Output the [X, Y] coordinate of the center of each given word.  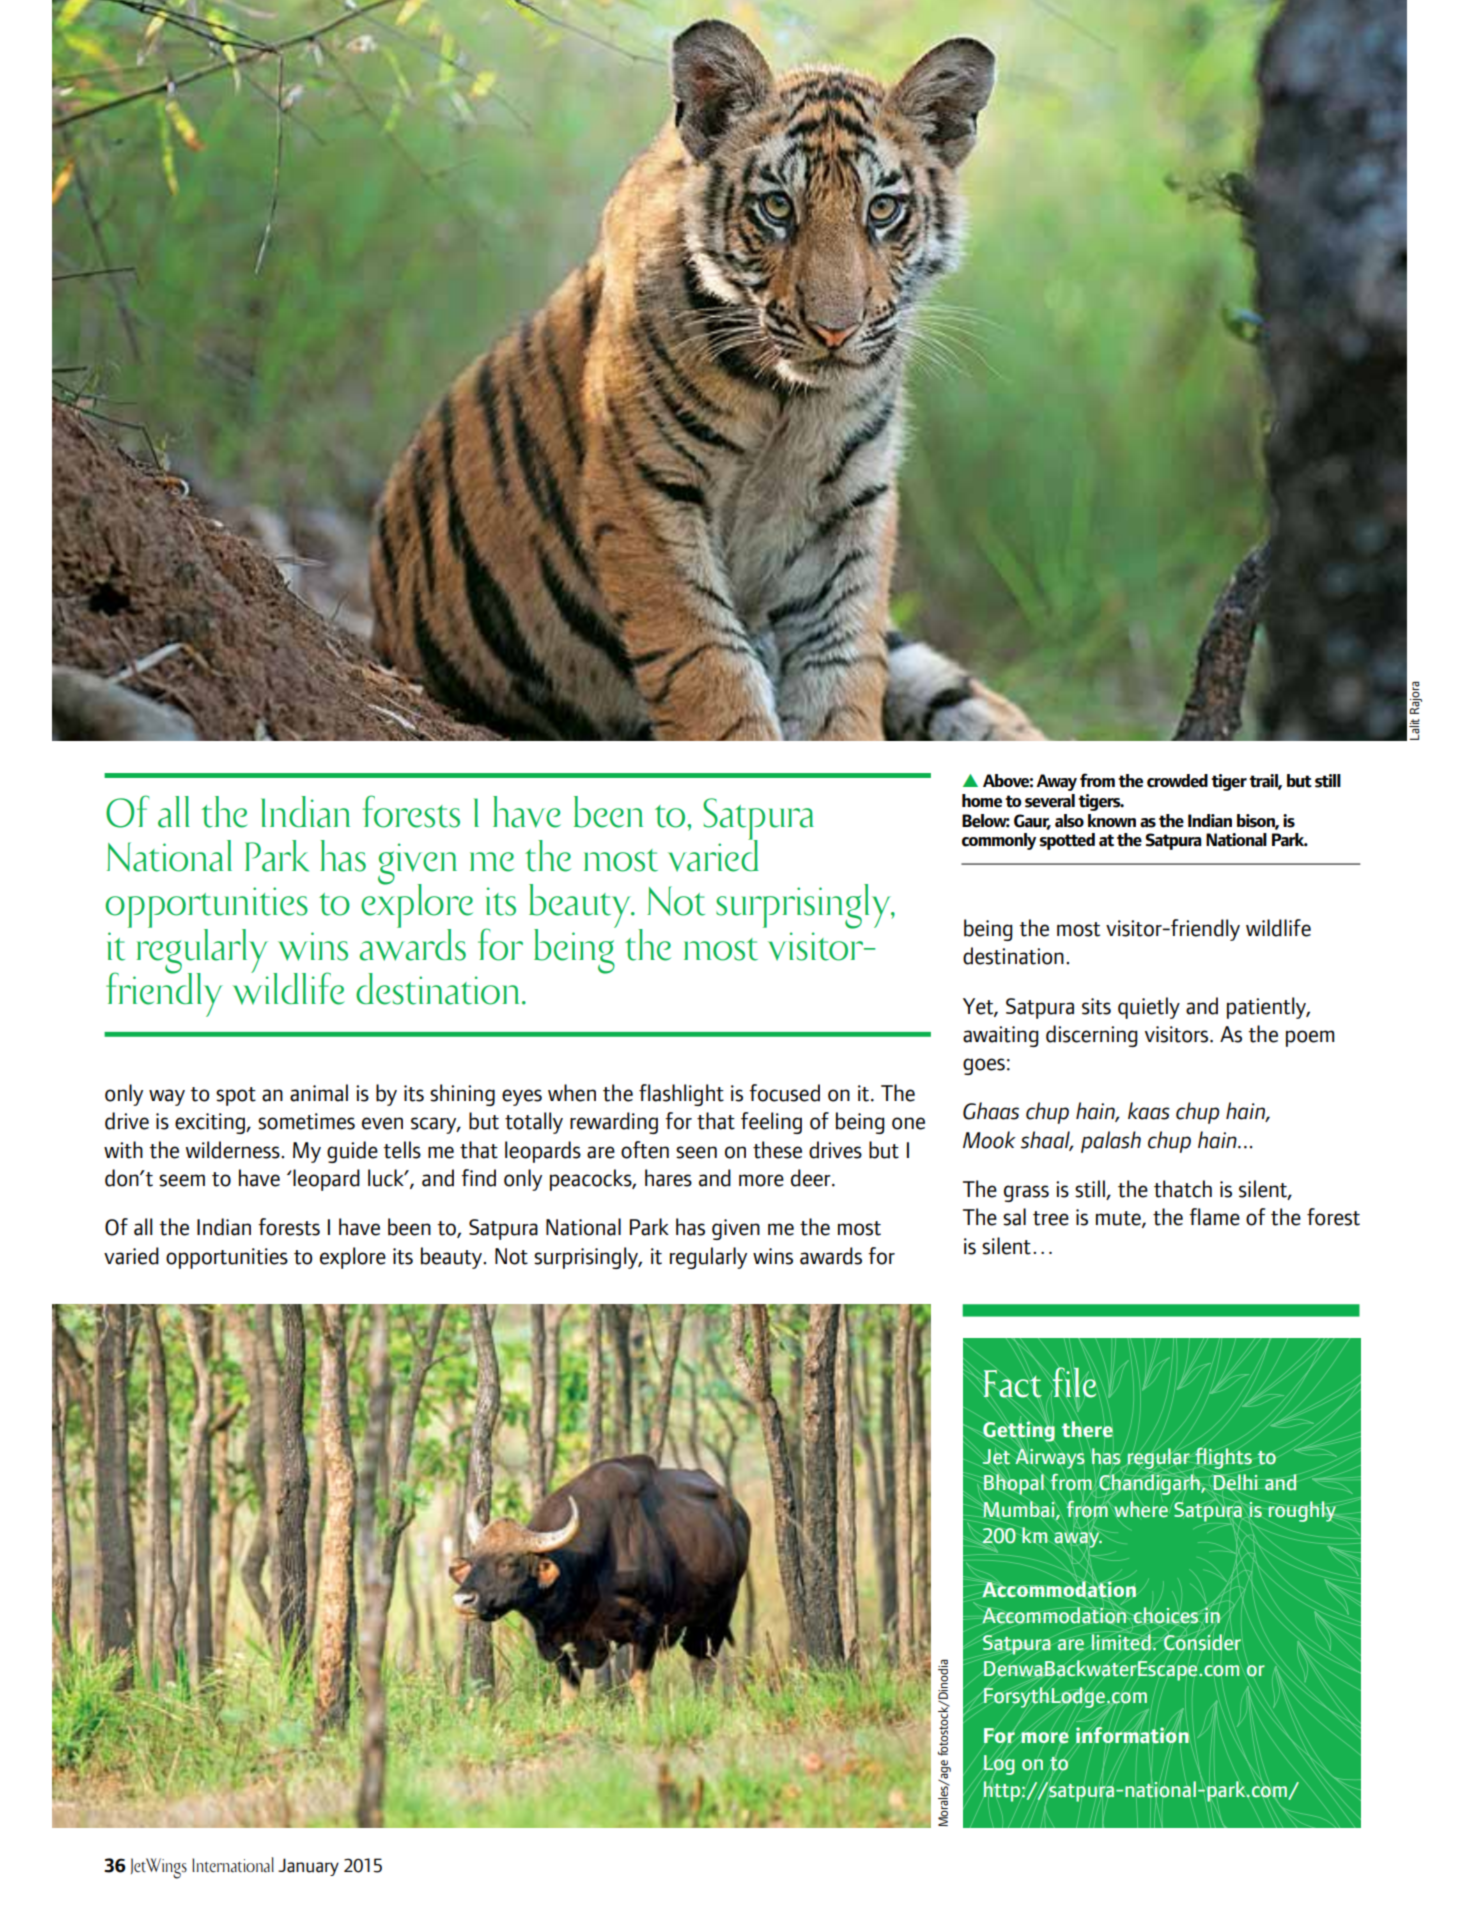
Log [998, 1766]
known [1112, 820]
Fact [1013, 1383]
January [308, 1867]
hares [668, 1178]
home [982, 801]
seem [182, 1180]
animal [319, 1093]
